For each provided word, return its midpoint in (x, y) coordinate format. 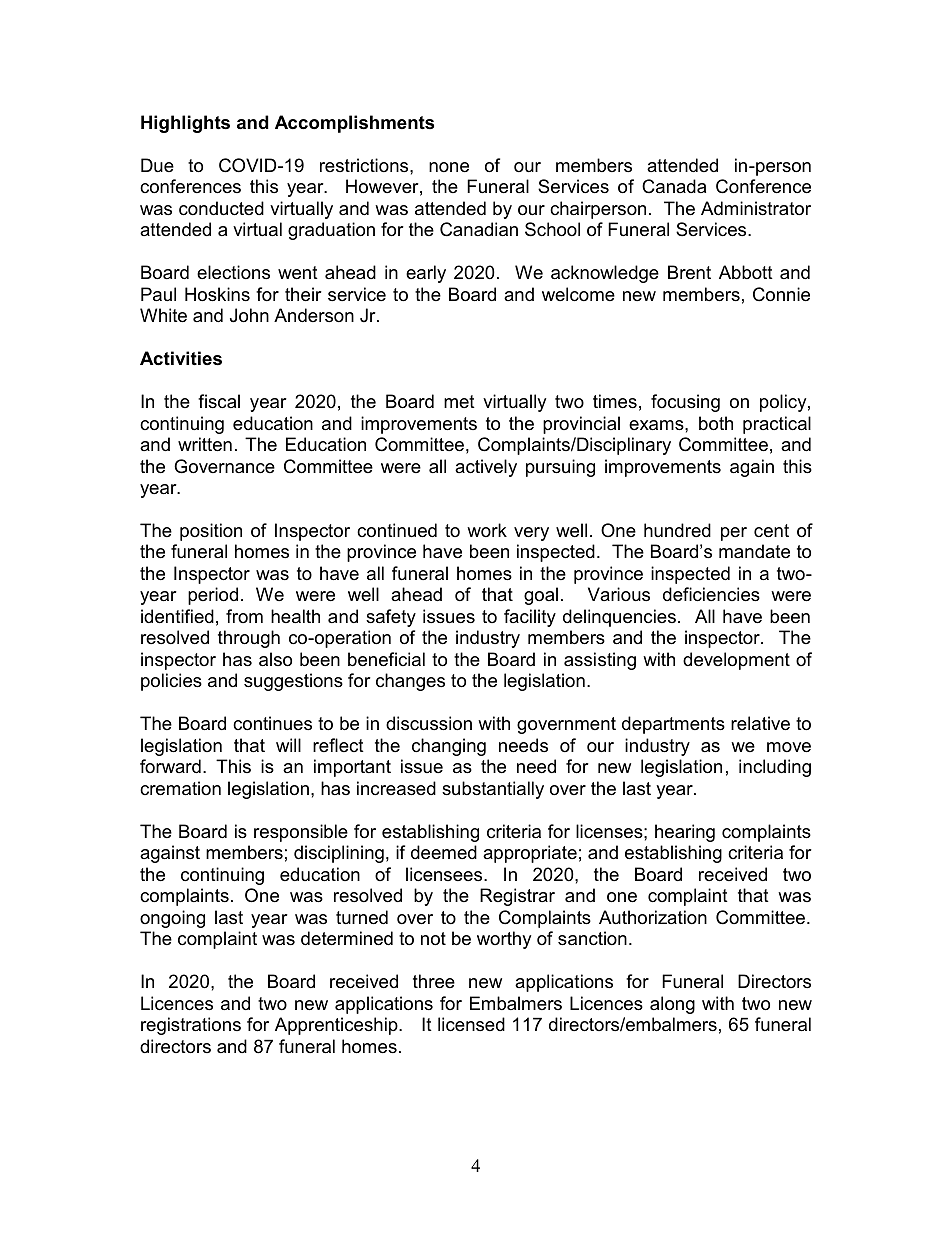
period (213, 596)
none (449, 167)
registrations (191, 1026)
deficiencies (711, 594)
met (459, 401)
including (775, 768)
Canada (674, 186)
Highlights (185, 124)
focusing (685, 403)
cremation (180, 788)
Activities (181, 358)
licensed (471, 1024)
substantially (493, 790)
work (487, 530)
